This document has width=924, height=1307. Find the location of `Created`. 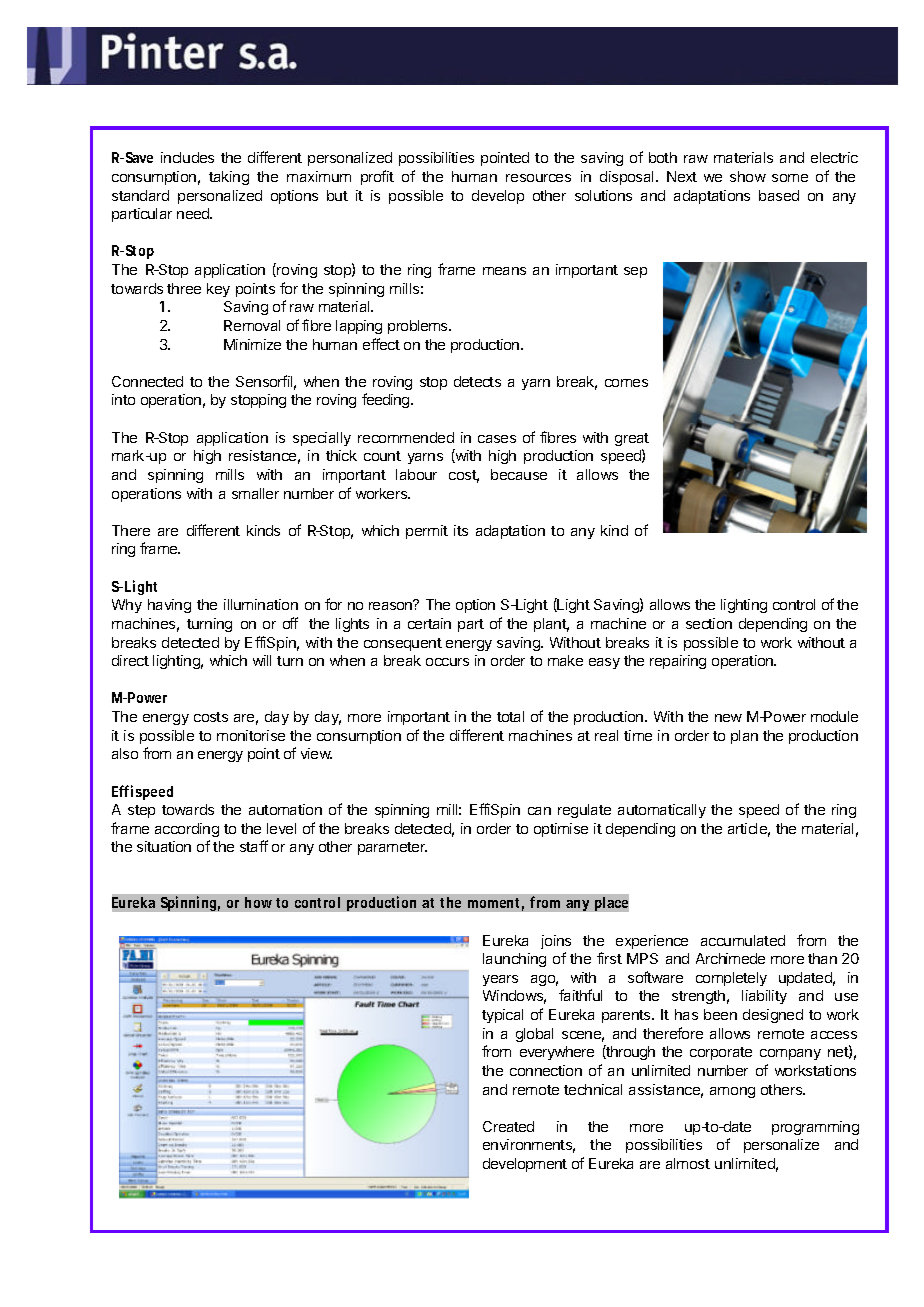

Created is located at coordinates (508, 1126).
